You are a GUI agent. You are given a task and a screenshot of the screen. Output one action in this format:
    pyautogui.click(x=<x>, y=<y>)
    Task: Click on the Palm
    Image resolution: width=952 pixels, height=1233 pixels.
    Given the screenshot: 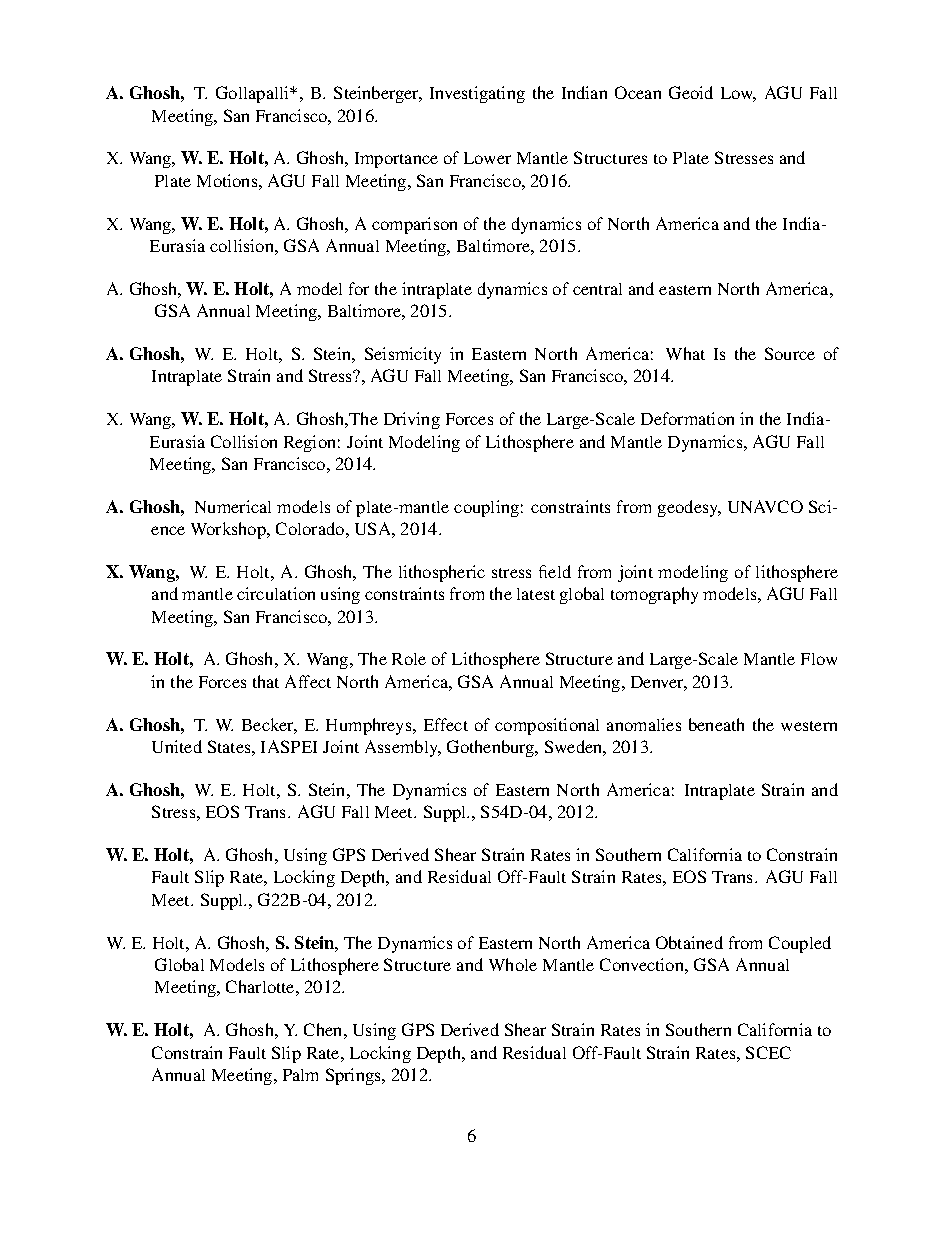 What is the action you would take?
    pyautogui.click(x=300, y=1075)
